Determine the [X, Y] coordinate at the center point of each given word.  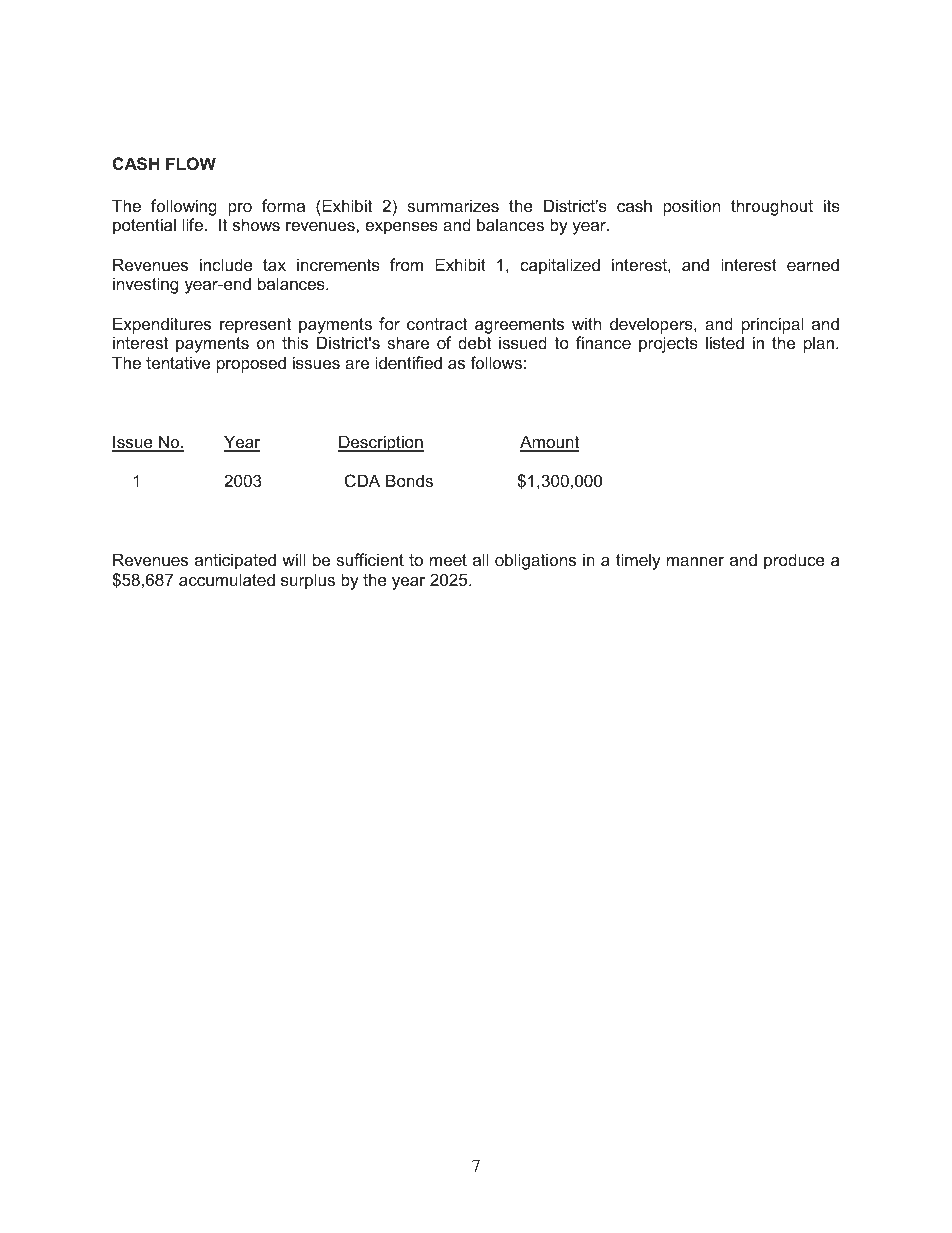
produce [794, 561]
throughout [772, 207]
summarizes [453, 205]
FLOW [191, 163]
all [480, 559]
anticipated [235, 561]
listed [725, 342]
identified [408, 362]
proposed [251, 364]
